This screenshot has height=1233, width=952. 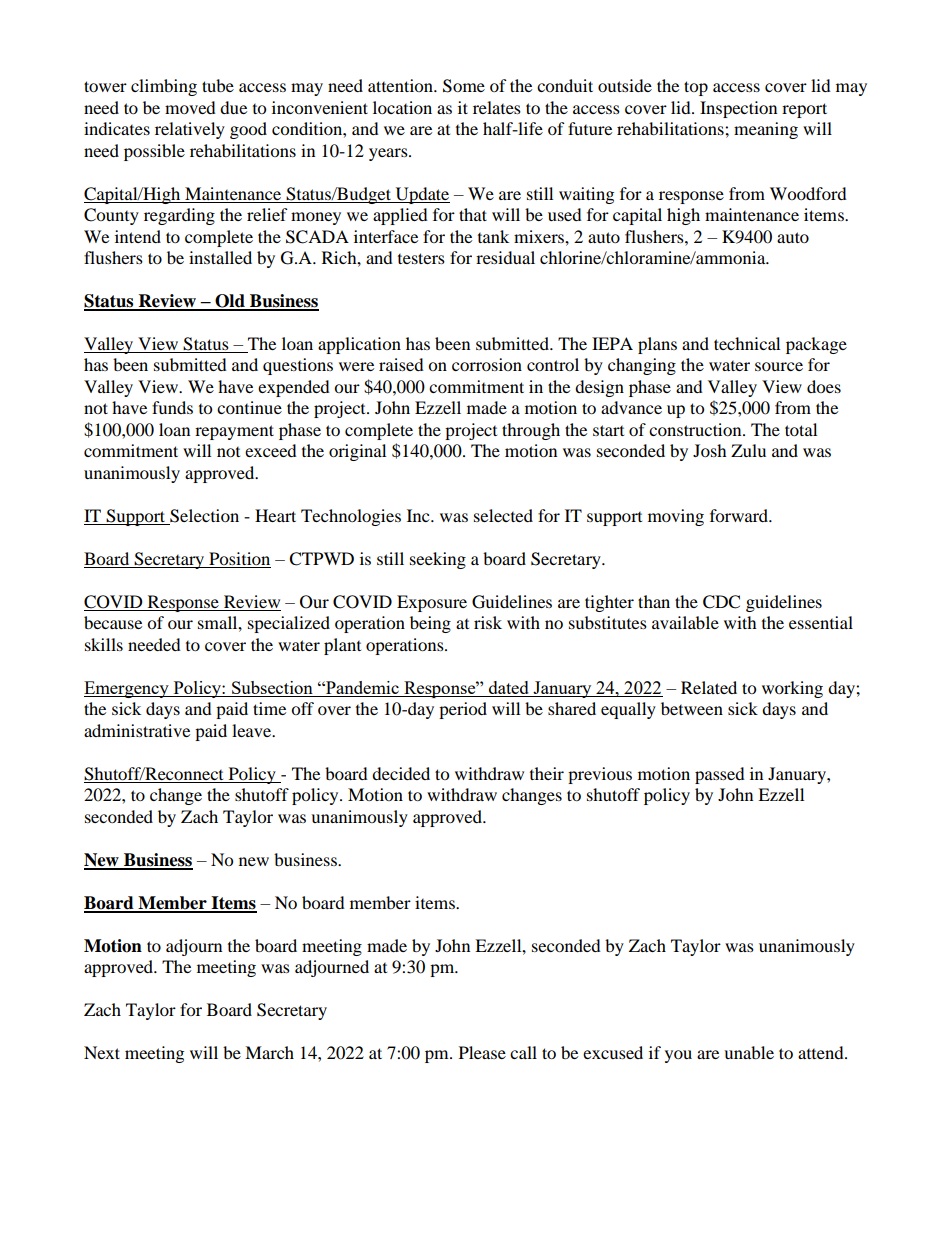 What do you see at coordinates (190, 107) in the screenshot?
I see `moved` at bounding box center [190, 107].
